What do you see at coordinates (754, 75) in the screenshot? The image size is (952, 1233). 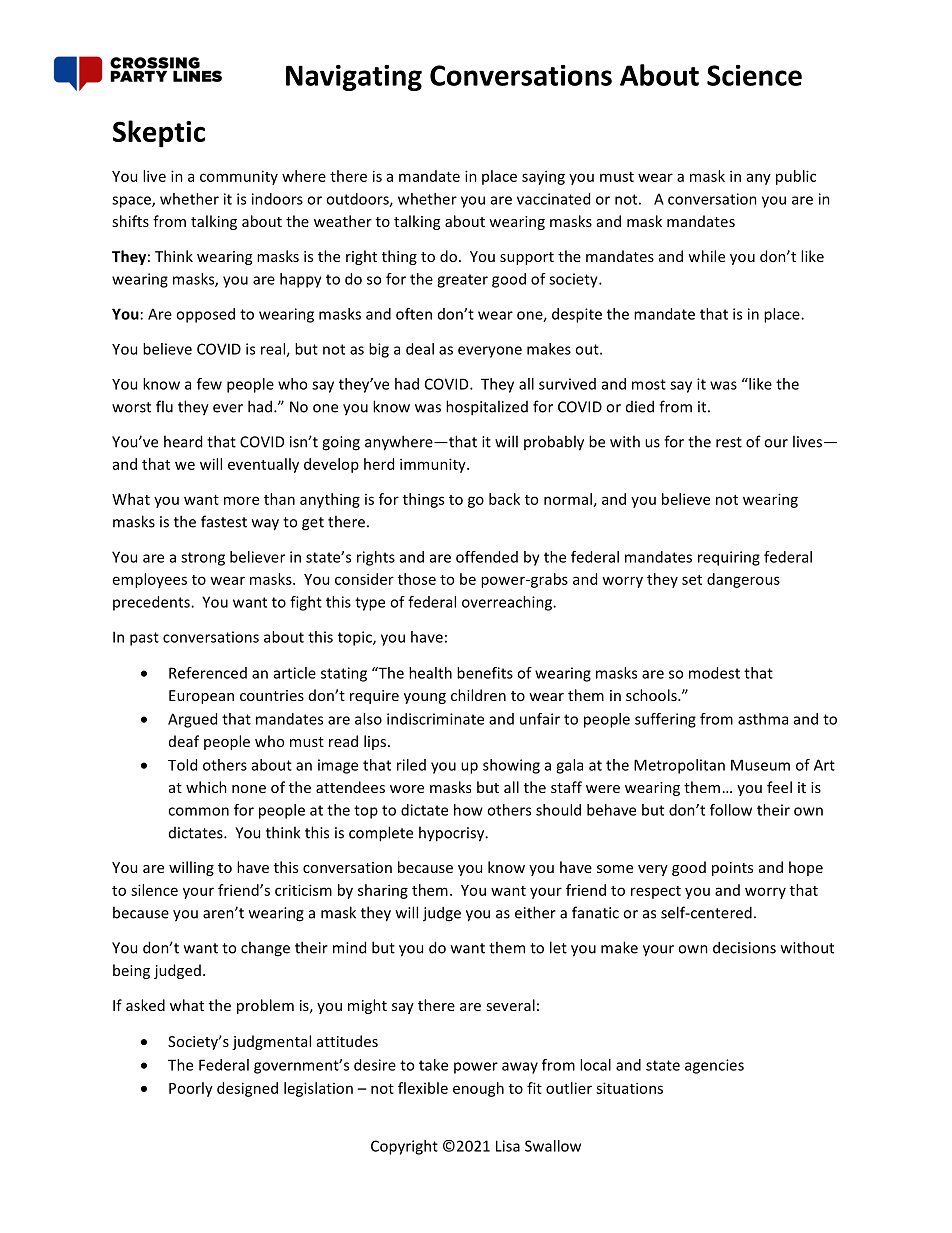 I see `Science` at bounding box center [754, 75].
